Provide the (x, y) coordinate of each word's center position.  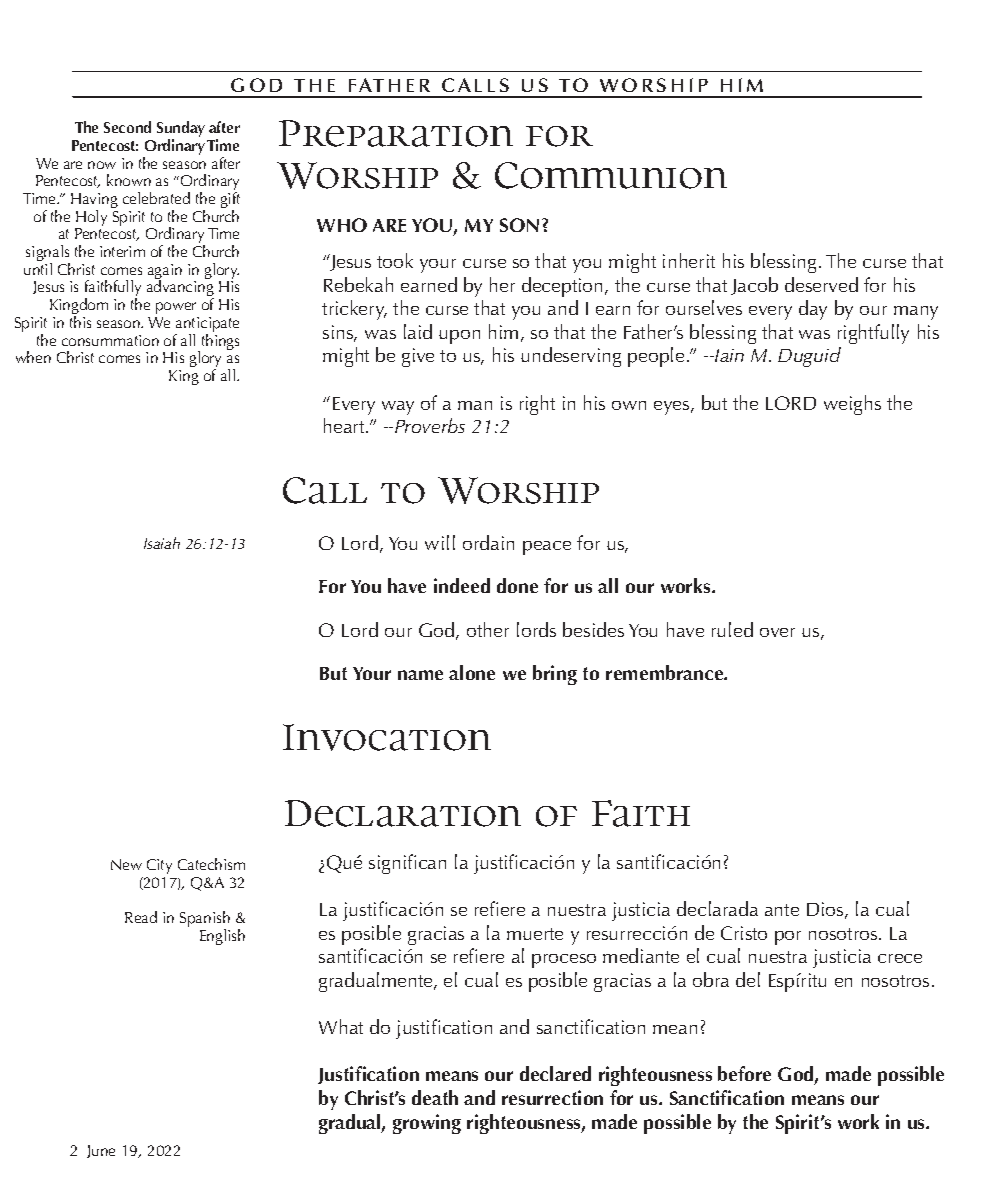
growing (427, 1124)
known (129, 180)
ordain (488, 542)
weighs (852, 405)
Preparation (396, 133)
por (788, 938)
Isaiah (162, 543)
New (126, 864)
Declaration (403, 813)
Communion (611, 175)
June (101, 1151)
